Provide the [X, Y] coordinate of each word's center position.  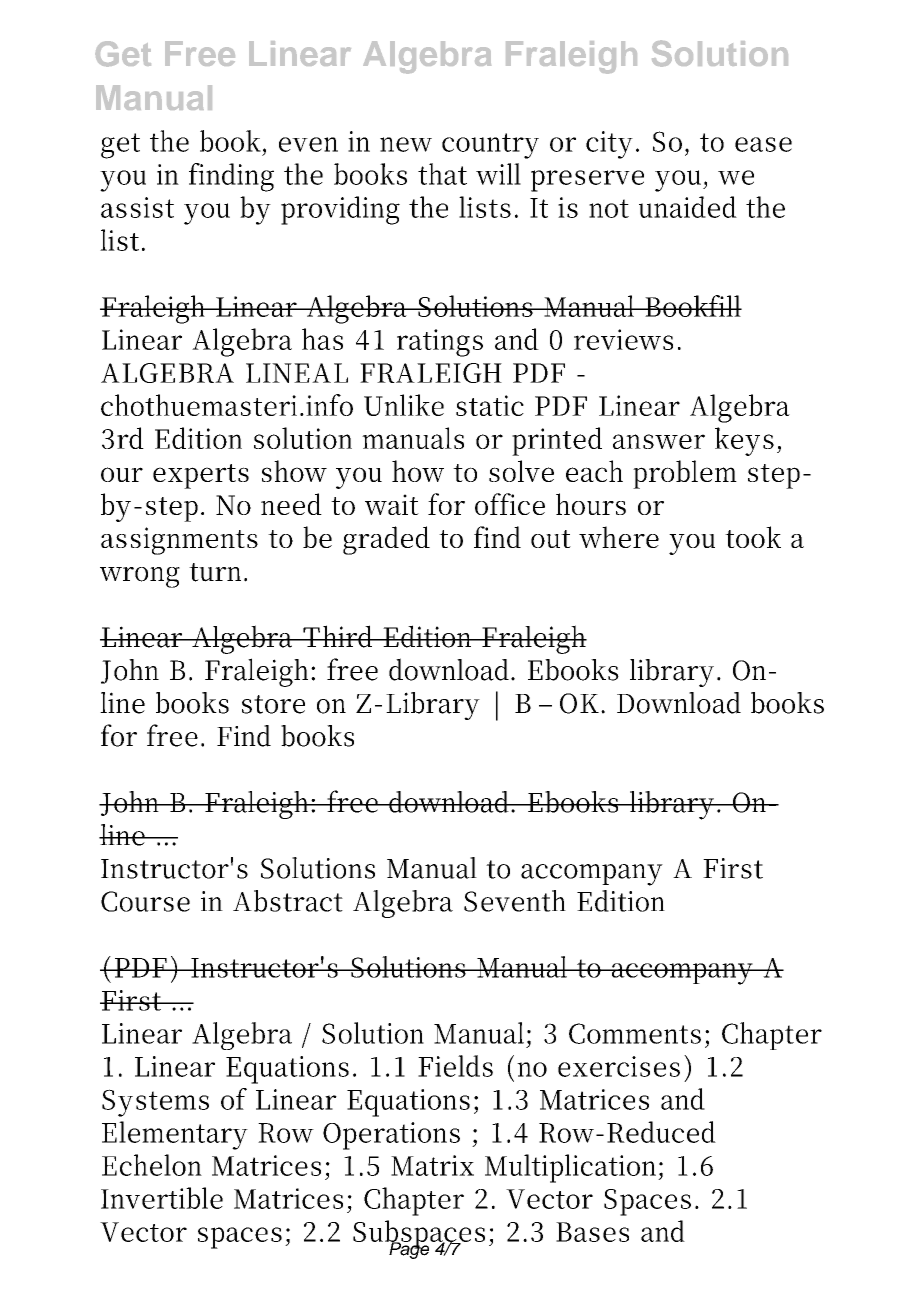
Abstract [288, 901]
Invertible [162, 1198]
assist [137, 207]
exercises [619, 1066]
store [273, 704]
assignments [179, 541]
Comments [635, 1033]
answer [659, 441]
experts [201, 476]
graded [386, 540]
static [490, 405]
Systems [155, 1103]
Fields [455, 1066]
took [753, 537]
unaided [688, 207]
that [442, 174]
